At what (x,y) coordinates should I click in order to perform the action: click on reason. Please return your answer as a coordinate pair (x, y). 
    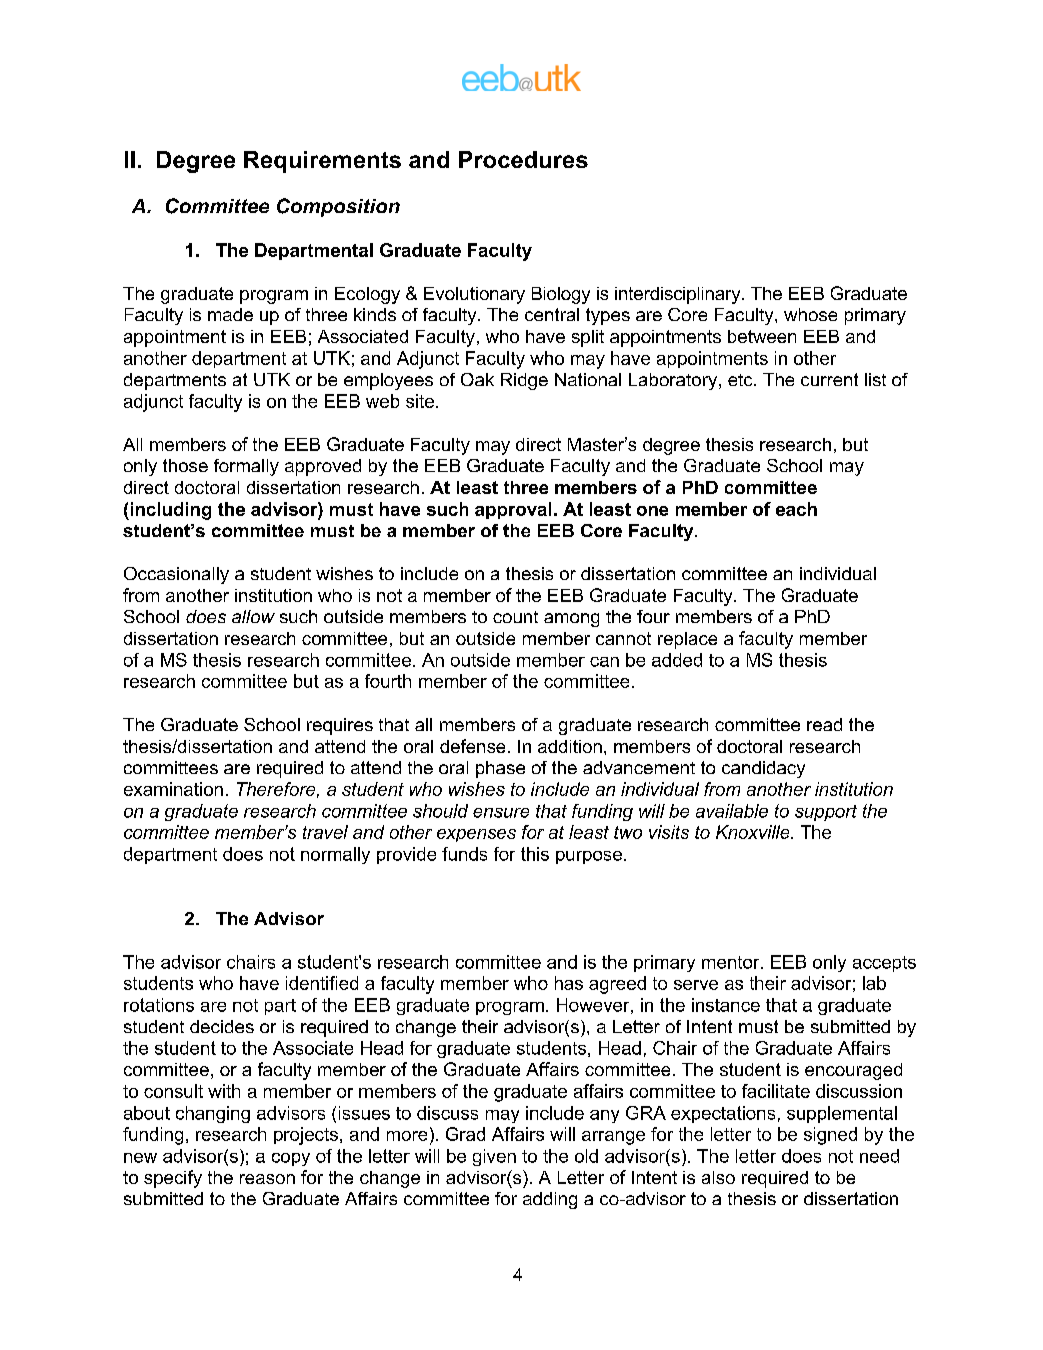
    Looking at the image, I should click on (267, 1179).
